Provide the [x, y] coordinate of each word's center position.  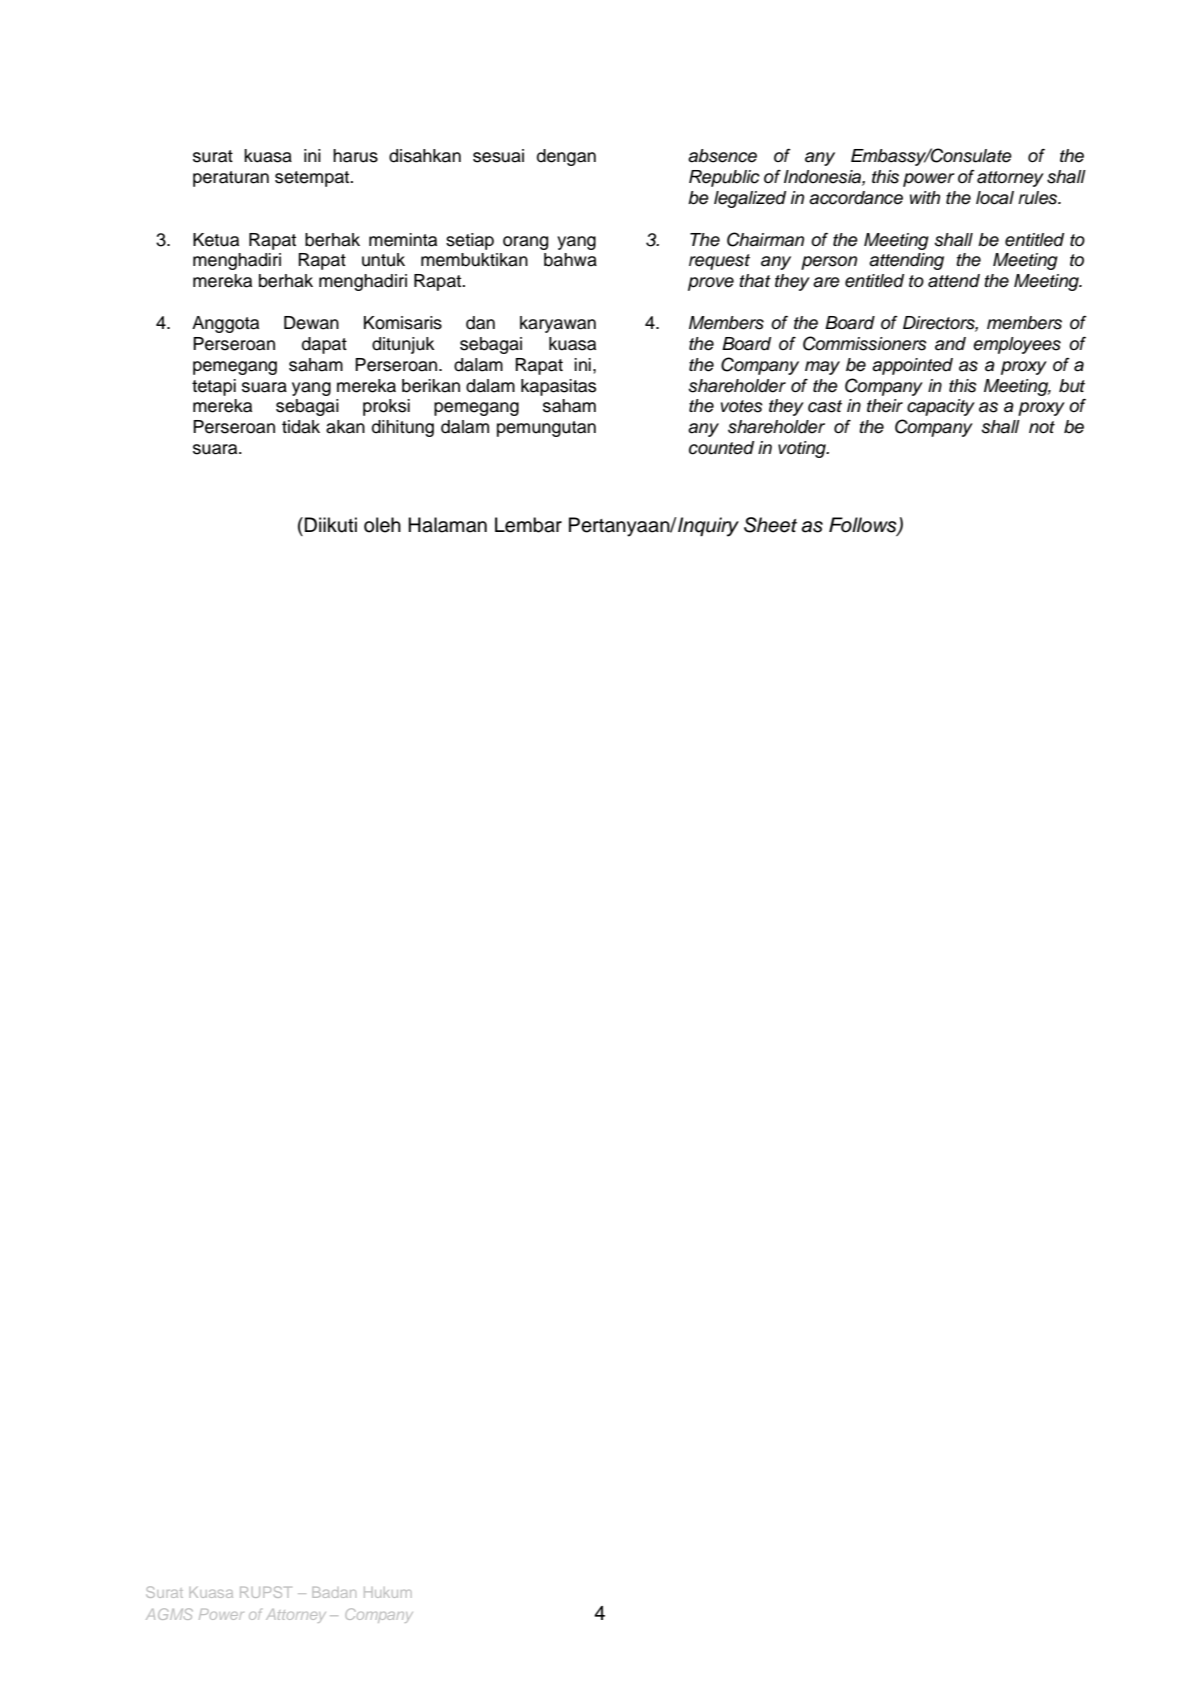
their [885, 406]
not [1042, 427]
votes [742, 406]
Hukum [388, 1592]
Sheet [770, 525]
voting [803, 449]
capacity [941, 407]
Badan [334, 1592]
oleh [382, 525]
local [995, 198]
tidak [301, 427]
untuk [383, 260]
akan [345, 427]
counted [721, 448]
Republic [724, 178]
